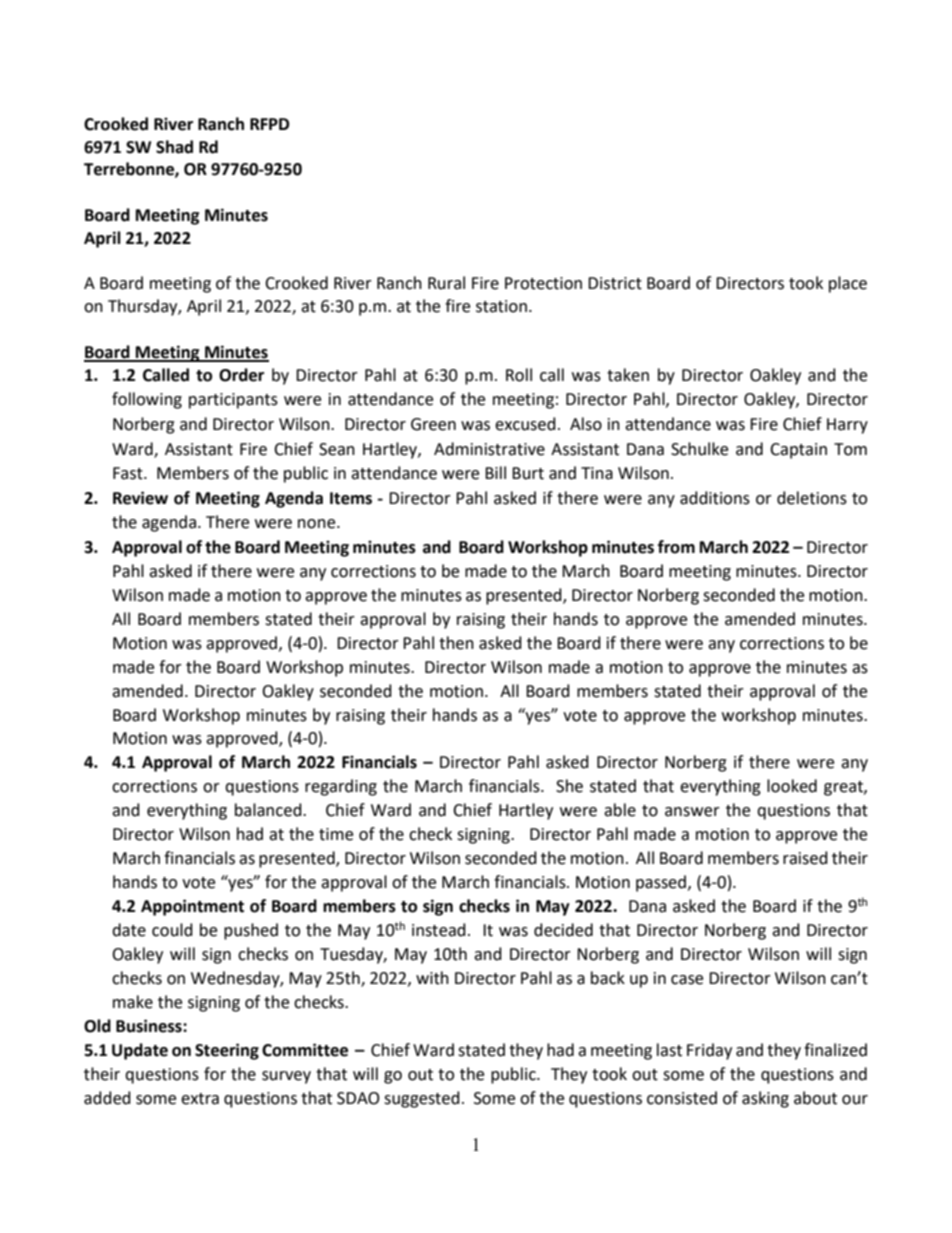 The width and height of the screenshot is (952, 1233). What do you see at coordinates (446, 283) in the screenshot?
I see `Rural` at bounding box center [446, 283].
